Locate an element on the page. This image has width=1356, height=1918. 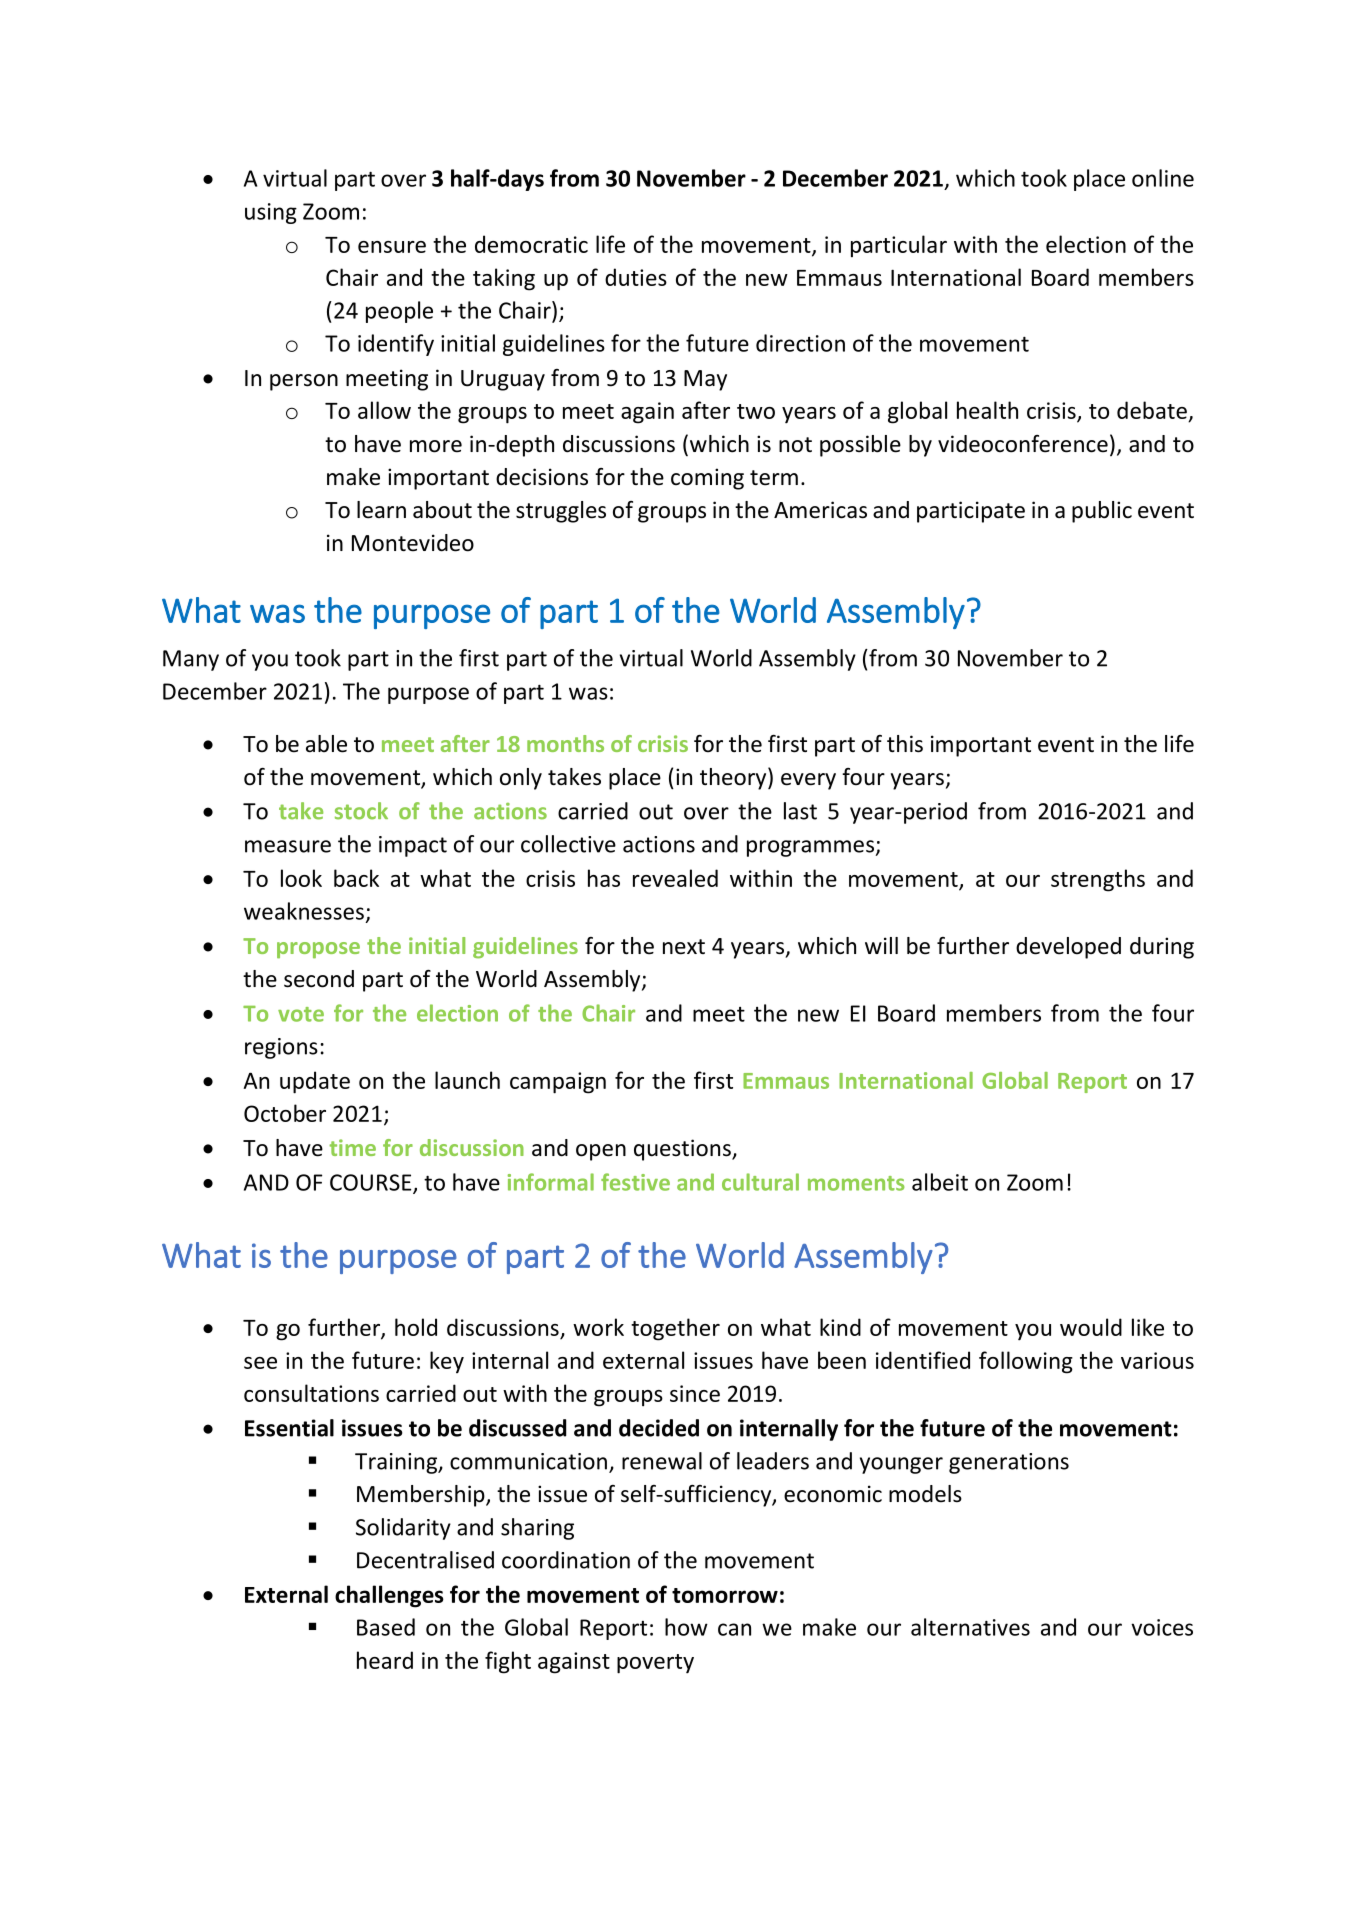
duties is located at coordinates (636, 277).
